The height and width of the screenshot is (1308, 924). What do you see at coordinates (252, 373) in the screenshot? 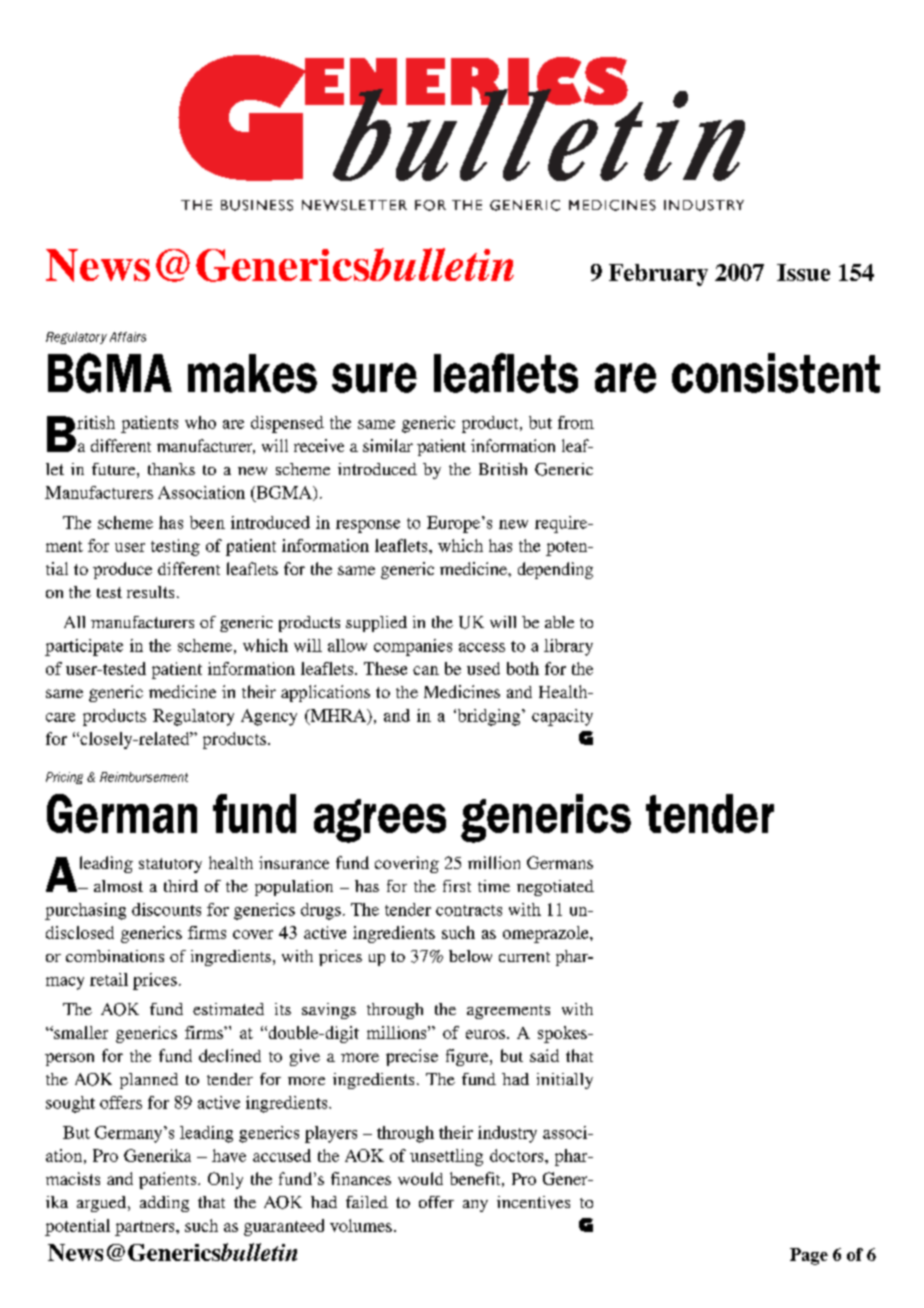
I see `makes` at bounding box center [252, 373].
